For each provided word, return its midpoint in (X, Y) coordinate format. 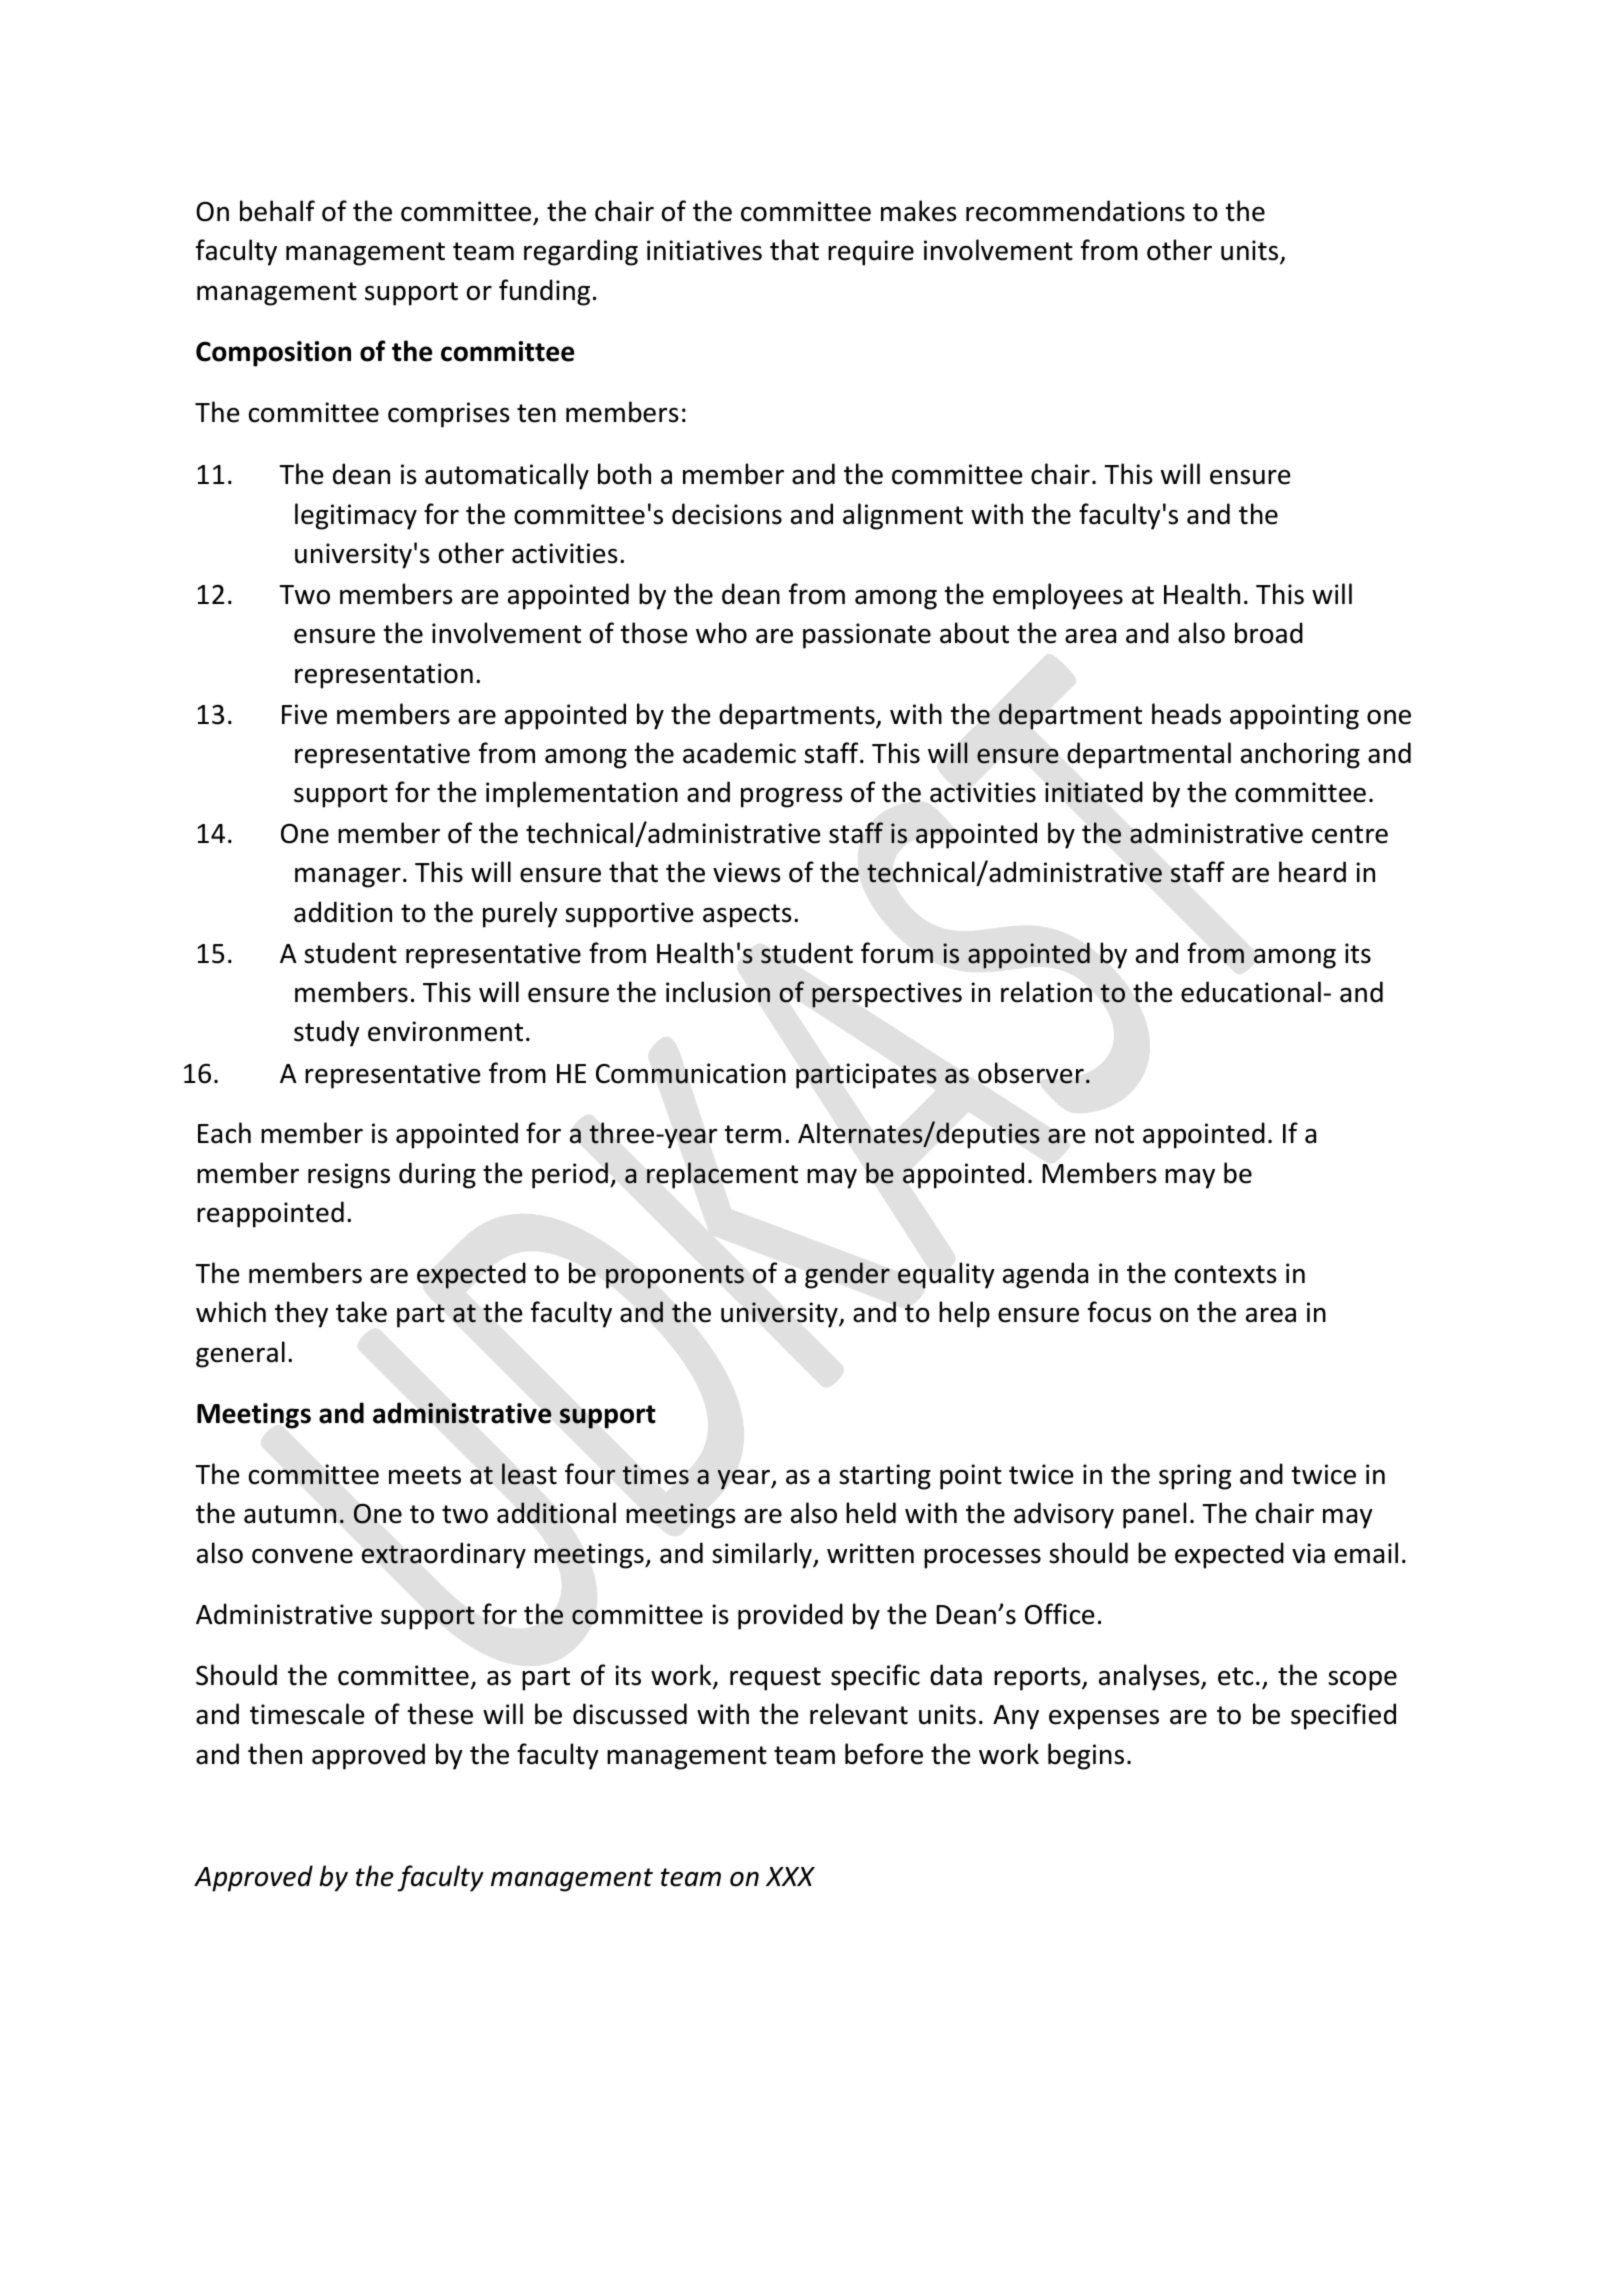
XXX (790, 1876)
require (871, 253)
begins (1086, 1756)
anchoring (1300, 755)
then (275, 1754)
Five (304, 714)
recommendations (1075, 211)
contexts (1226, 1274)
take (361, 1312)
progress (792, 798)
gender (847, 1275)
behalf (277, 211)
